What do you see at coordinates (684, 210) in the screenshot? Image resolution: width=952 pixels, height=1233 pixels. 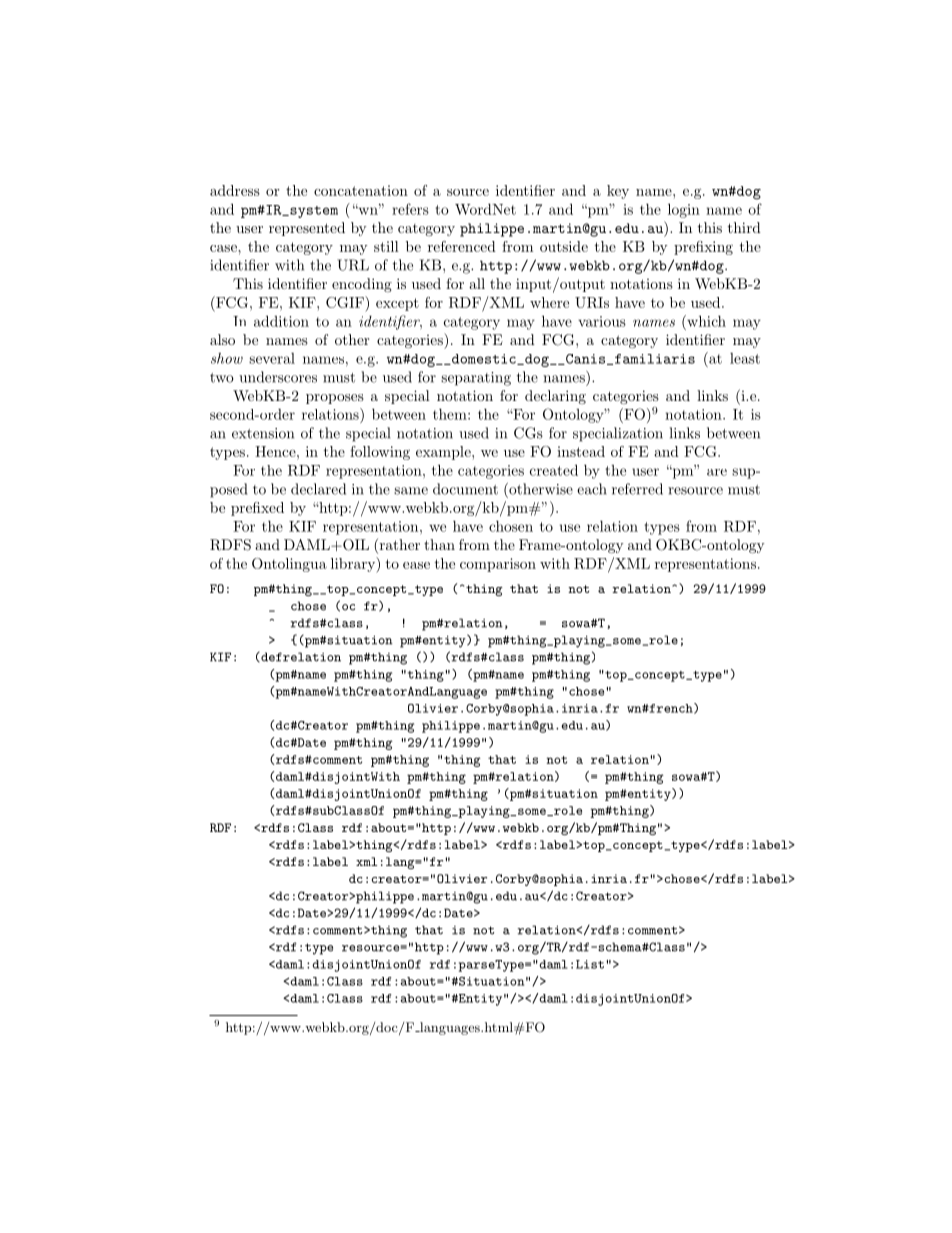 I see `login` at bounding box center [684, 210].
